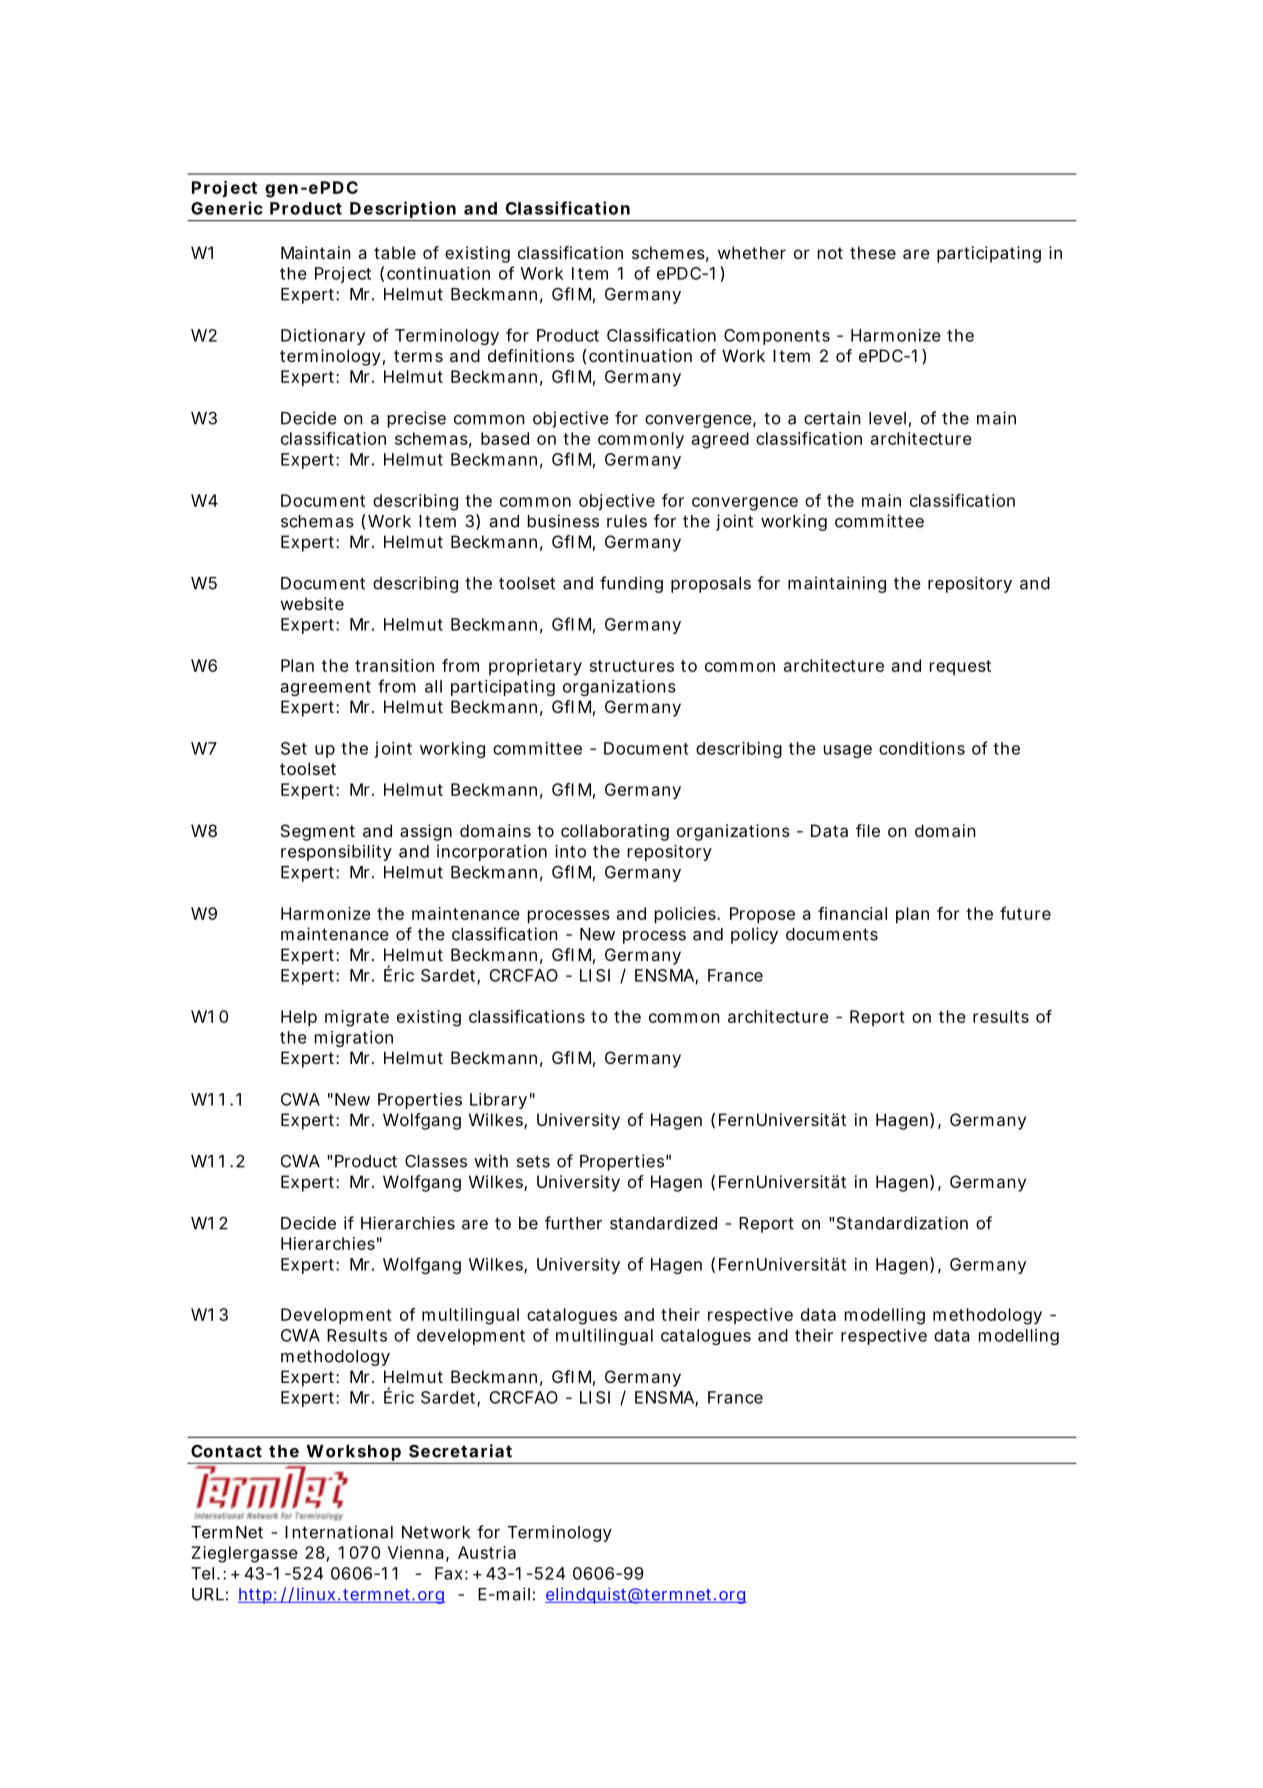 This screenshot has width=1263, height=1788. Describe the element at coordinates (395, 252) in the screenshot. I see `table` at that location.
